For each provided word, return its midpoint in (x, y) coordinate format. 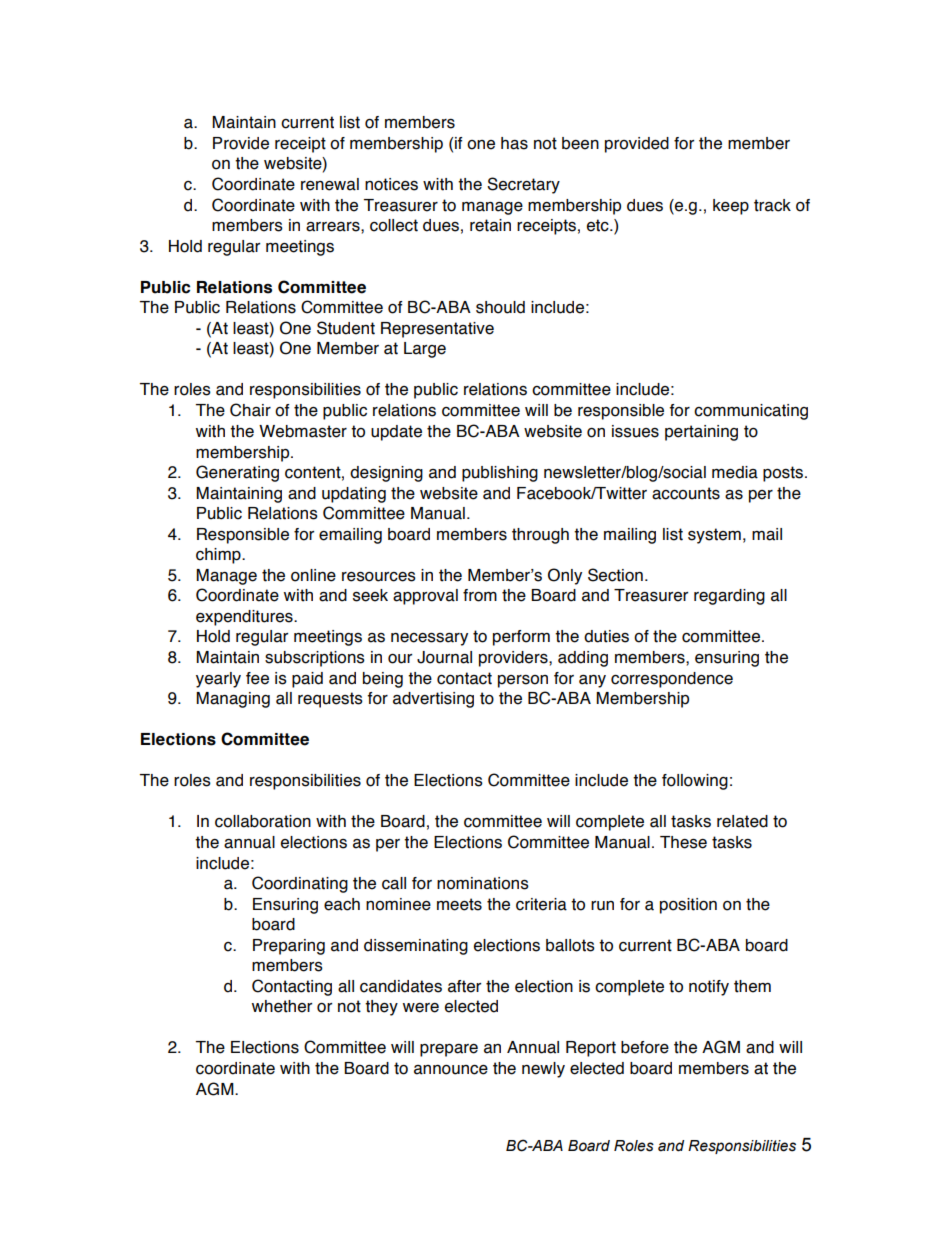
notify (709, 988)
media (735, 472)
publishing (500, 474)
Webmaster (303, 431)
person (523, 681)
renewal (330, 184)
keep (731, 207)
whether (282, 1006)
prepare (449, 1050)
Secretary (523, 185)
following (695, 782)
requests (330, 700)
